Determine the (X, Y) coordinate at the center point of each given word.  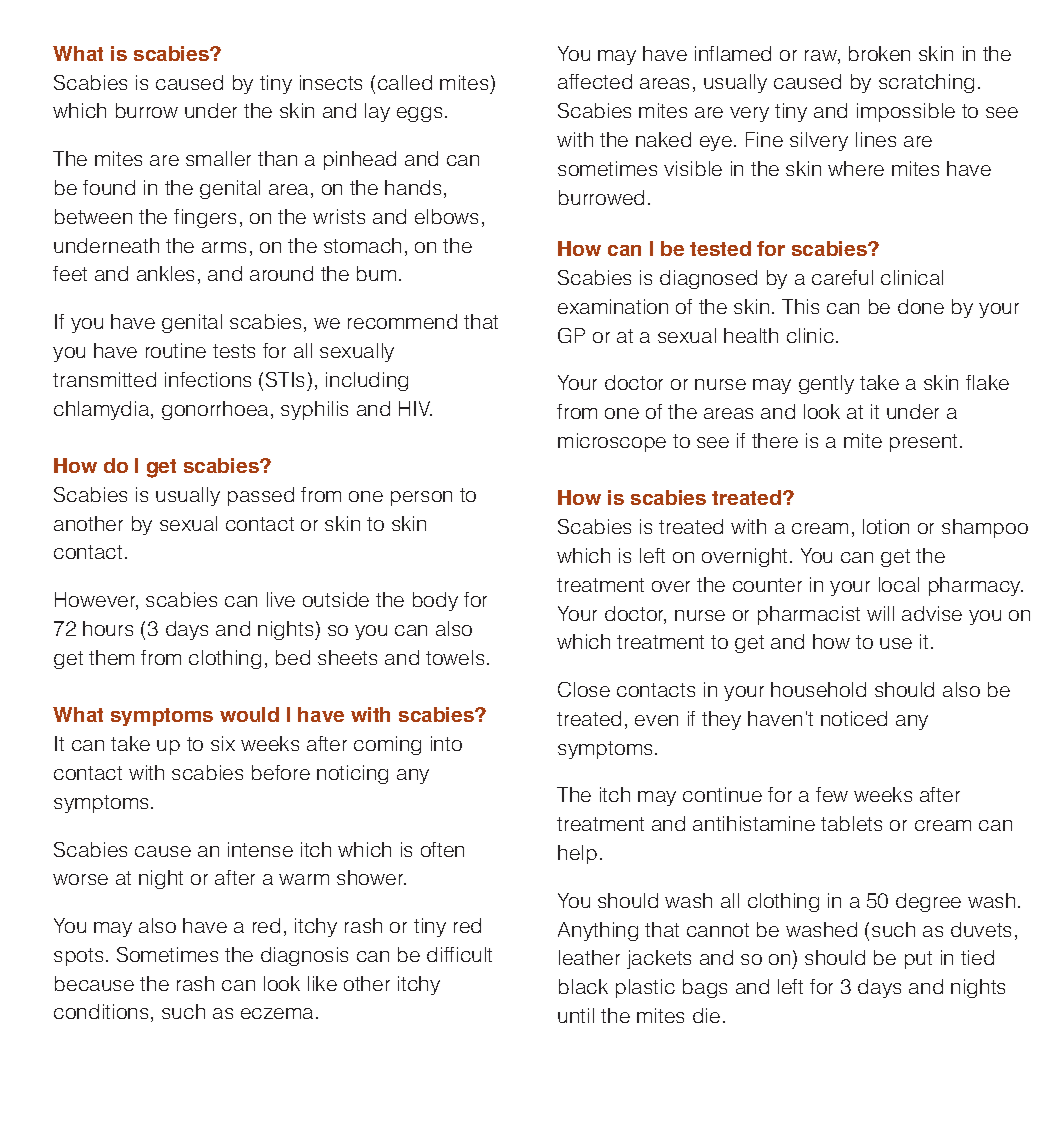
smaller (218, 158)
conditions (101, 1011)
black (583, 986)
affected (595, 81)
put (918, 960)
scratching (926, 83)
